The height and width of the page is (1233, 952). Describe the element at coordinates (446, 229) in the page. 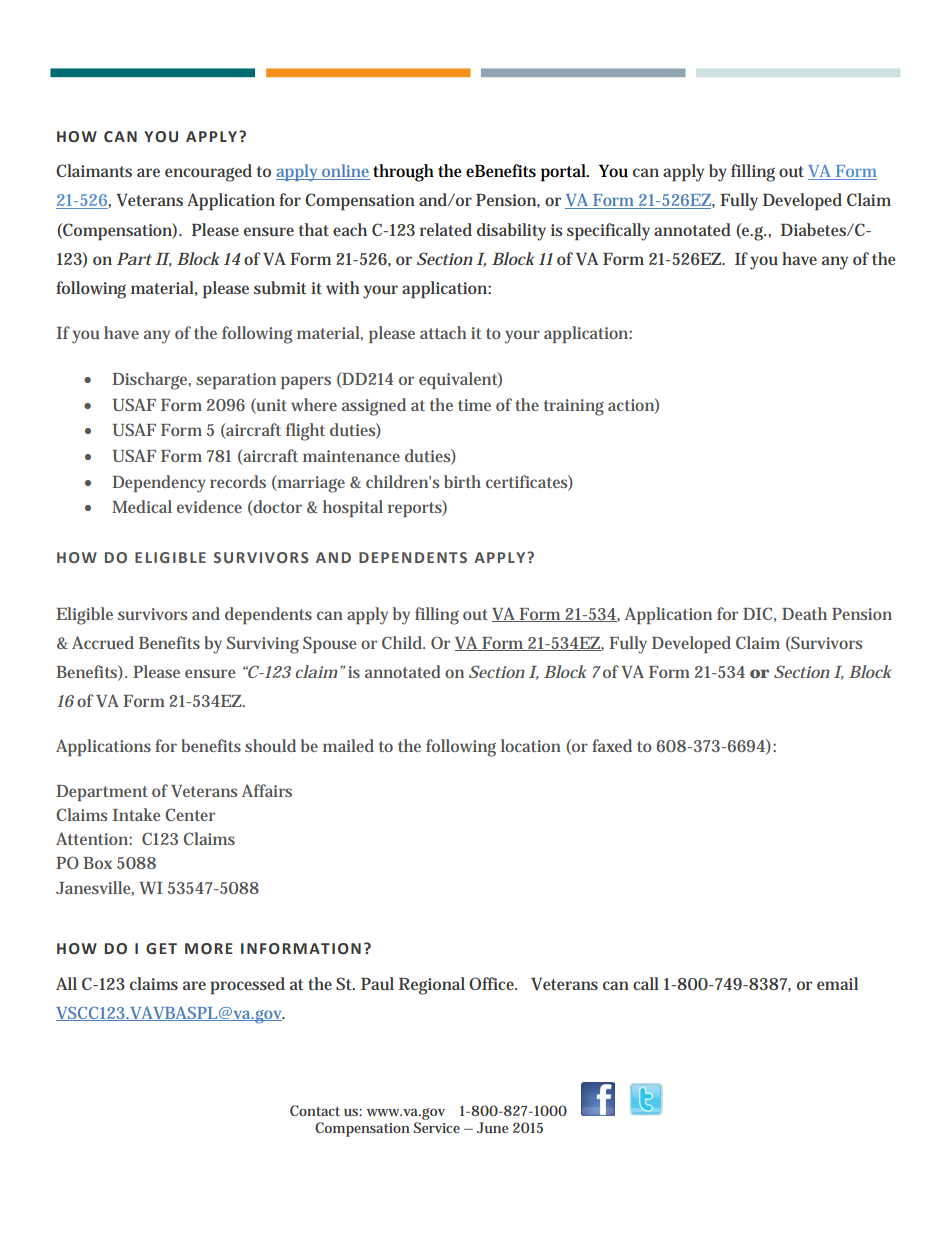

I see `related` at that location.
